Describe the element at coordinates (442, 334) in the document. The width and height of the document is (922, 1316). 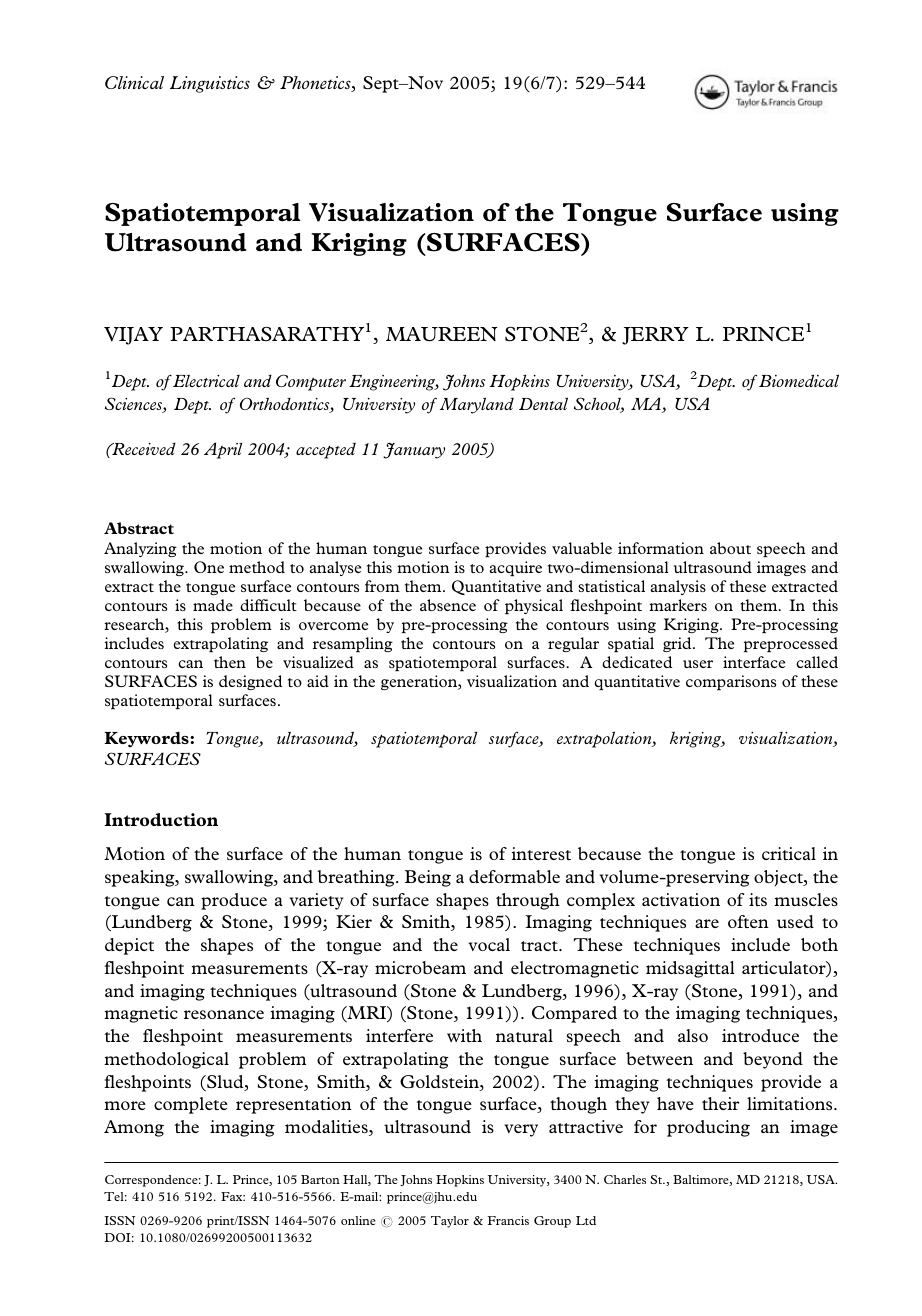
I see `MAUREEN` at that location.
